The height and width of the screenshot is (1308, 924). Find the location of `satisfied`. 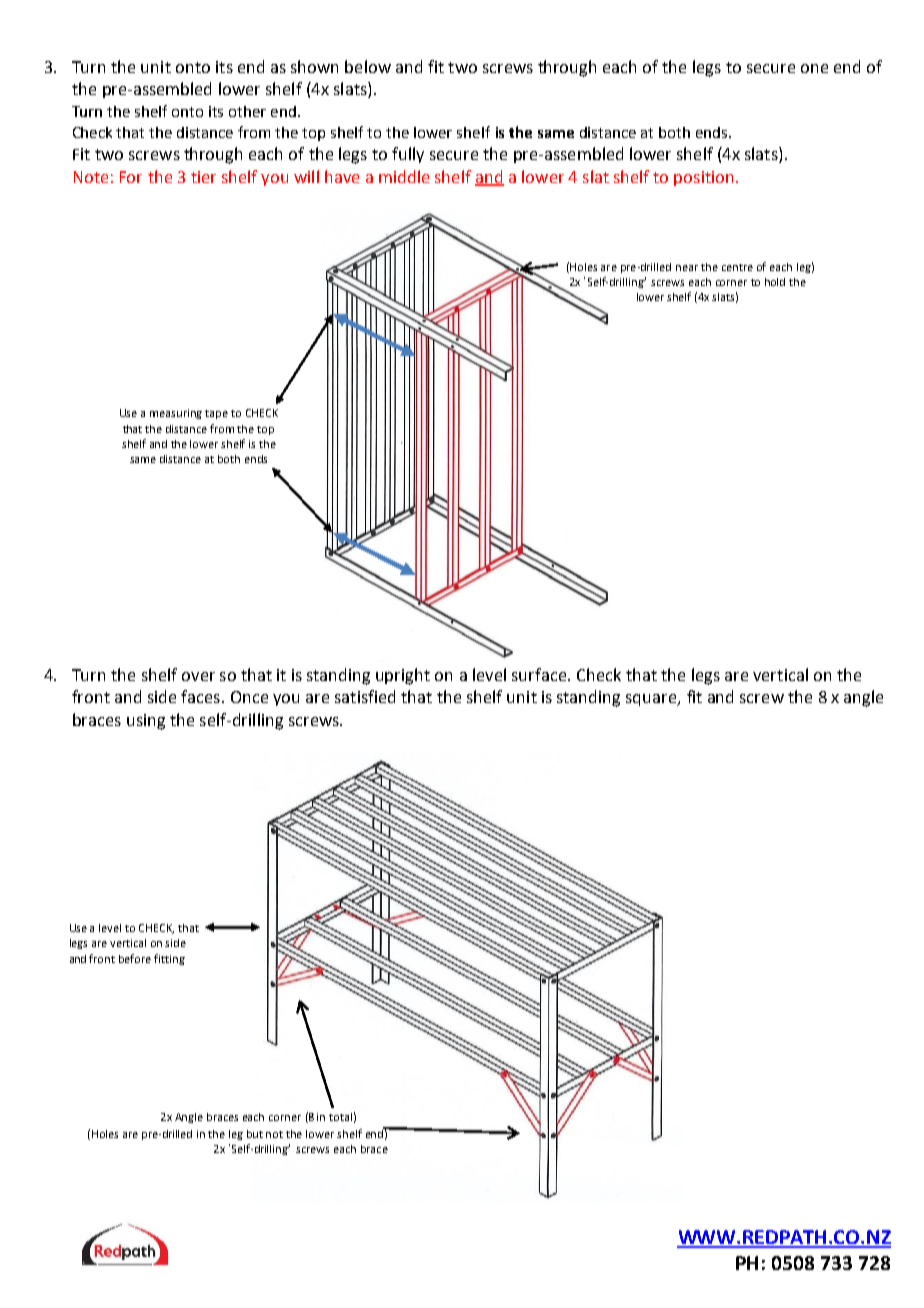

satisfied is located at coordinates (365, 696).
